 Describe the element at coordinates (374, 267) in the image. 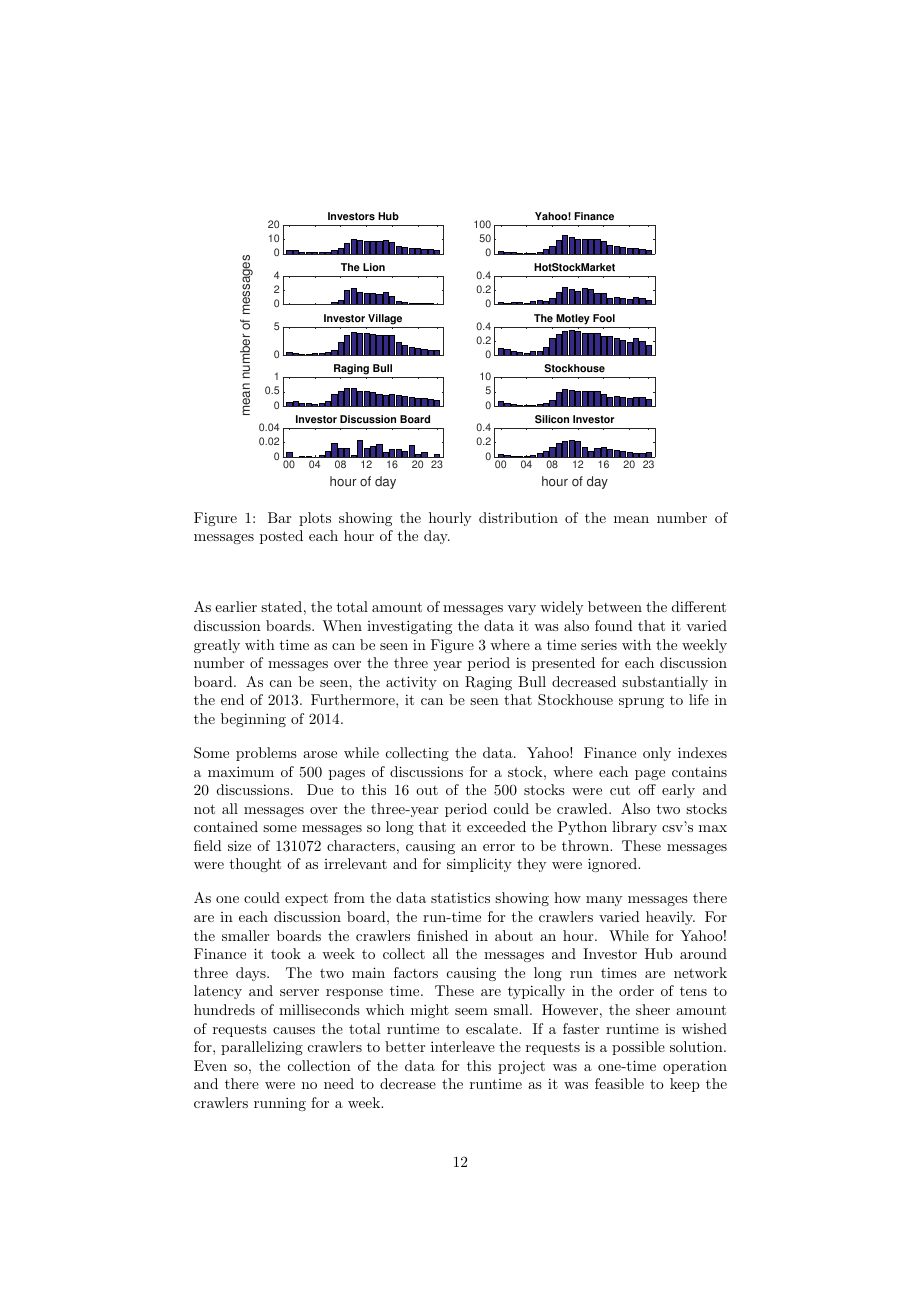

I see `Lion` at that location.
